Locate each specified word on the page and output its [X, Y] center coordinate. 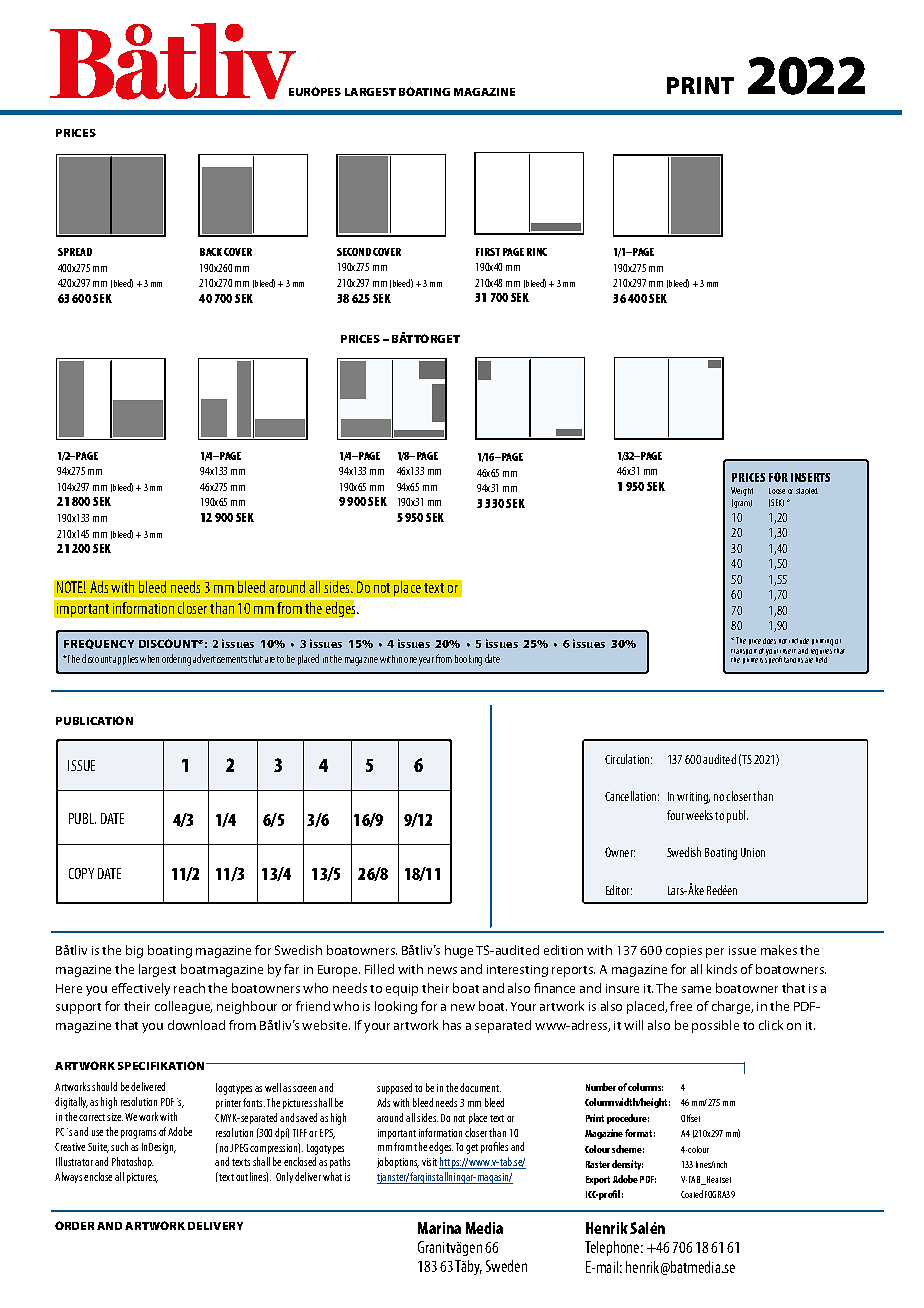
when [149, 659]
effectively [141, 989]
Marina [439, 1228]
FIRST [488, 252]
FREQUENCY [99, 644]
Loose [777, 491]
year [426, 661]
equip [402, 990]
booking [468, 660]
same [696, 989]
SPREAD [75, 252]
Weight [742, 491]
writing [693, 798]
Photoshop [132, 1162]
